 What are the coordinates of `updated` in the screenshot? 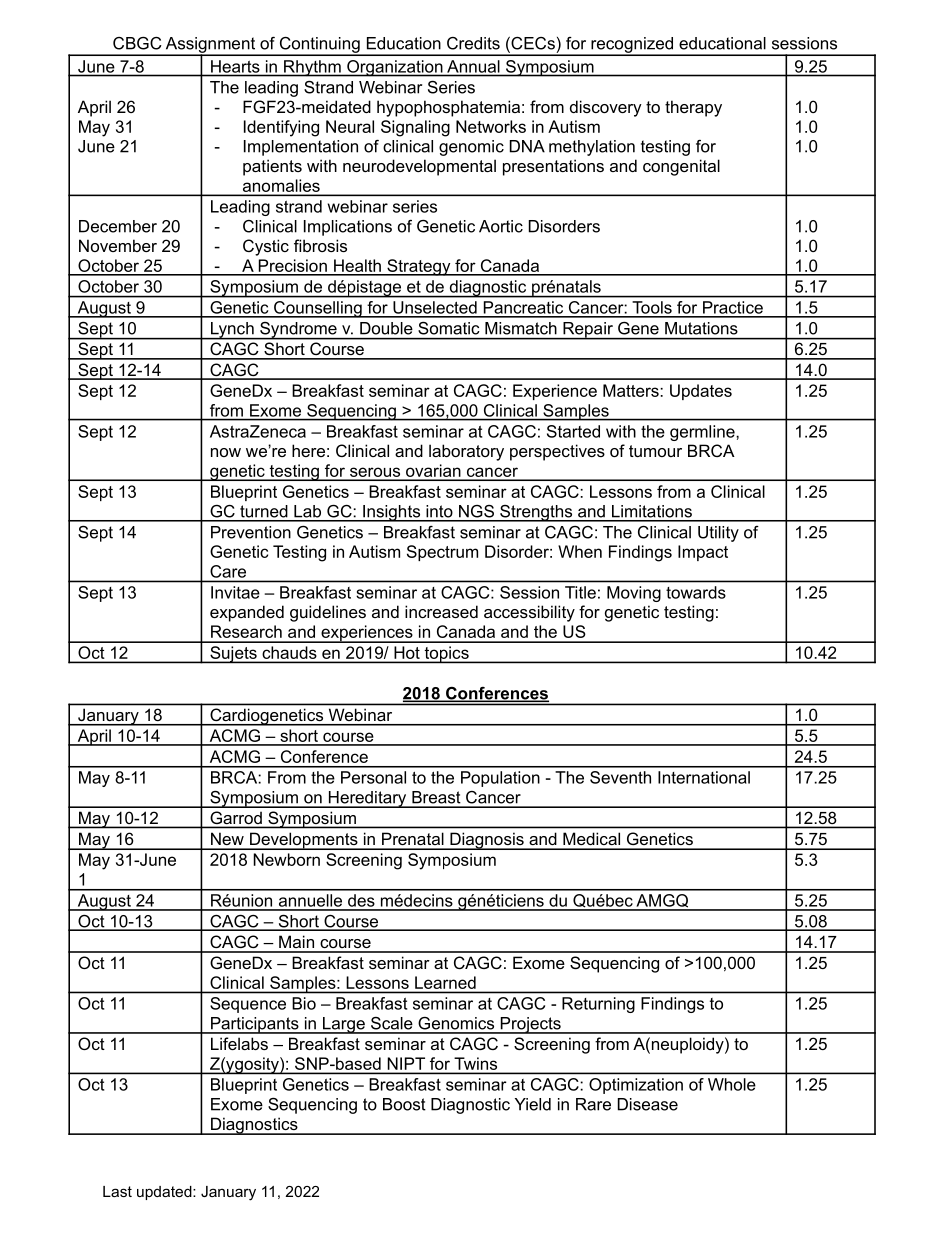 It's located at (165, 1193).
